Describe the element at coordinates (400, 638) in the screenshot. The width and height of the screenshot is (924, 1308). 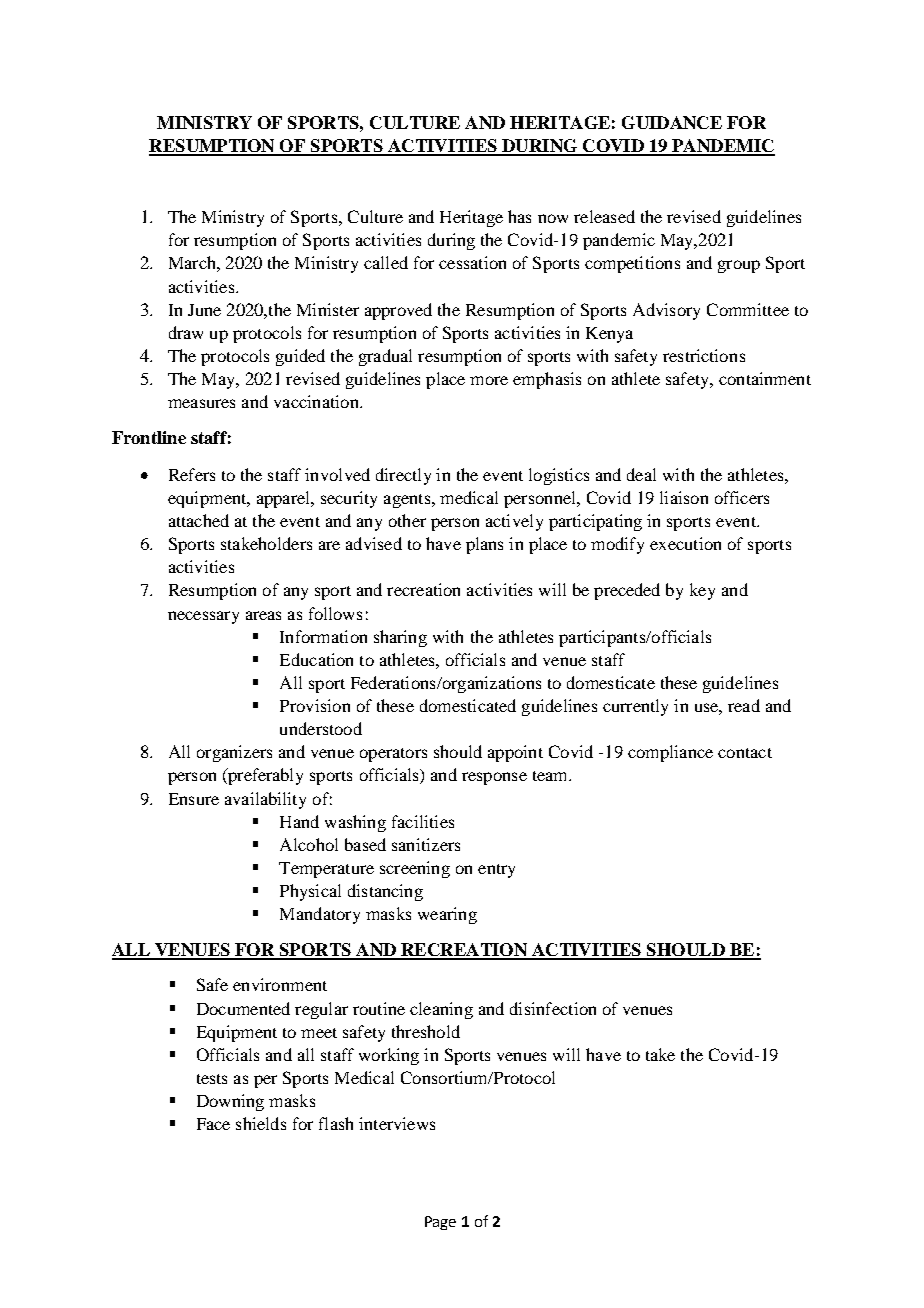
I see `sharing` at that location.
